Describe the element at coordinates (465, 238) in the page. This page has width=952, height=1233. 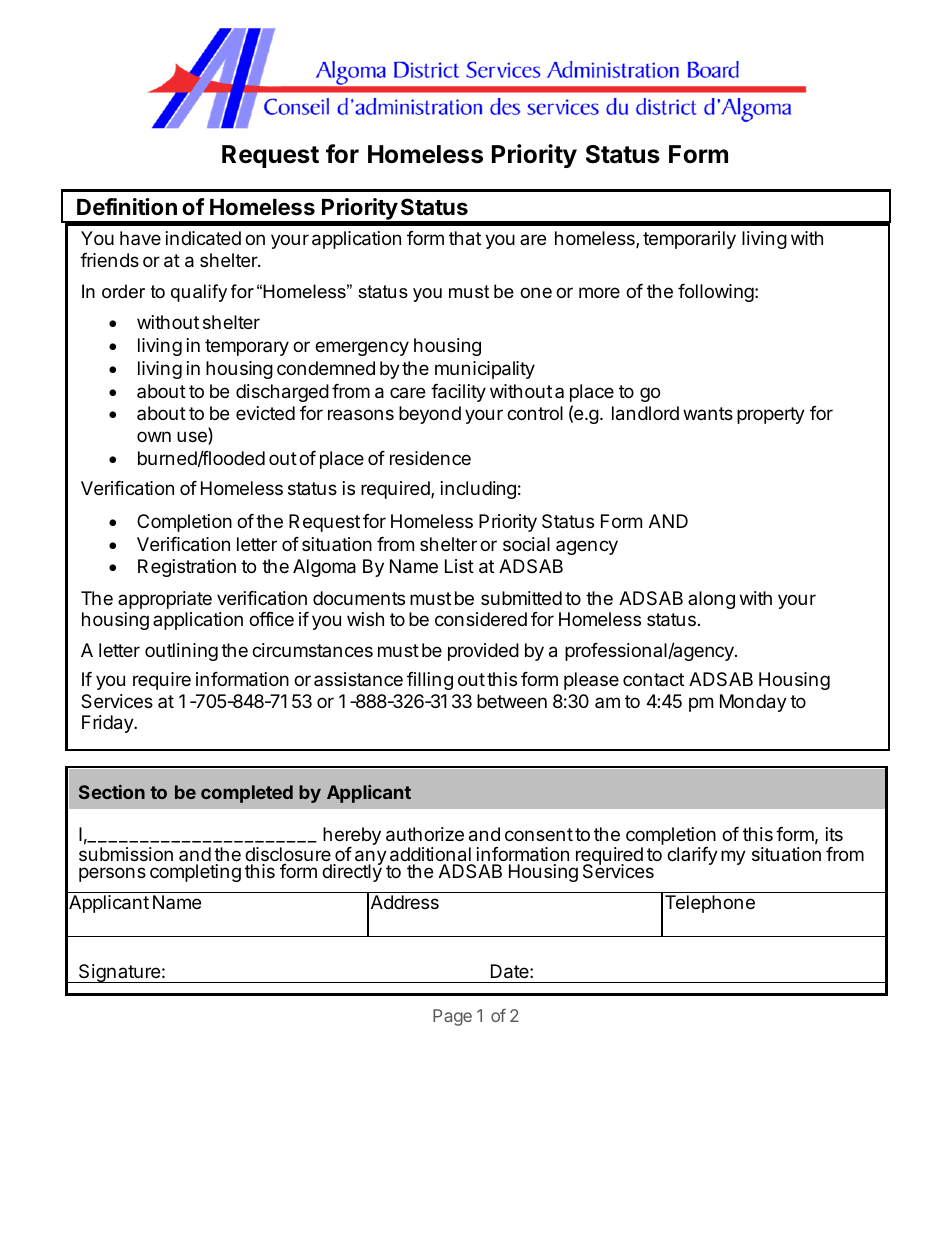
I see `that` at that location.
